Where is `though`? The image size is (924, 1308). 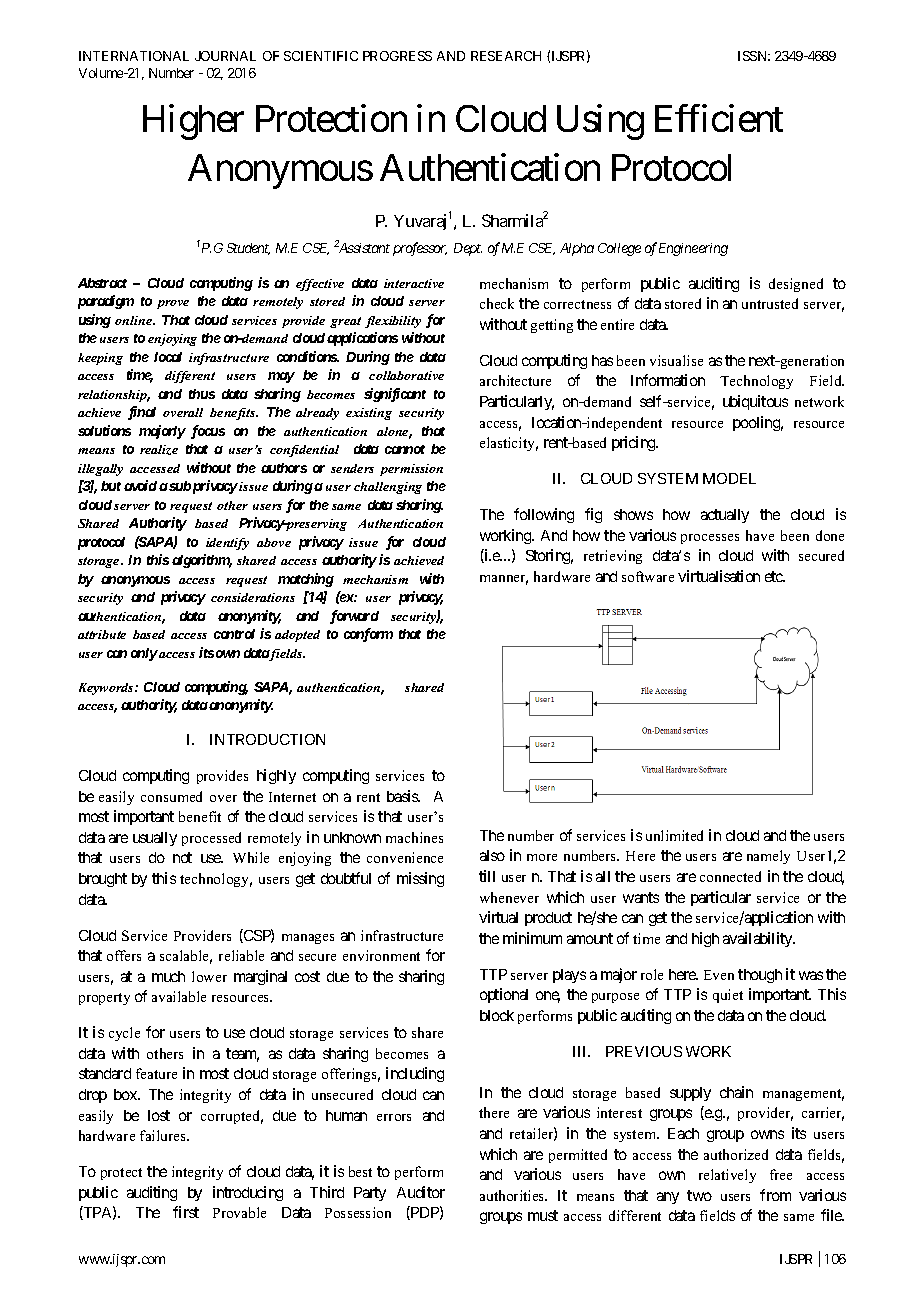
though is located at coordinates (760, 976).
